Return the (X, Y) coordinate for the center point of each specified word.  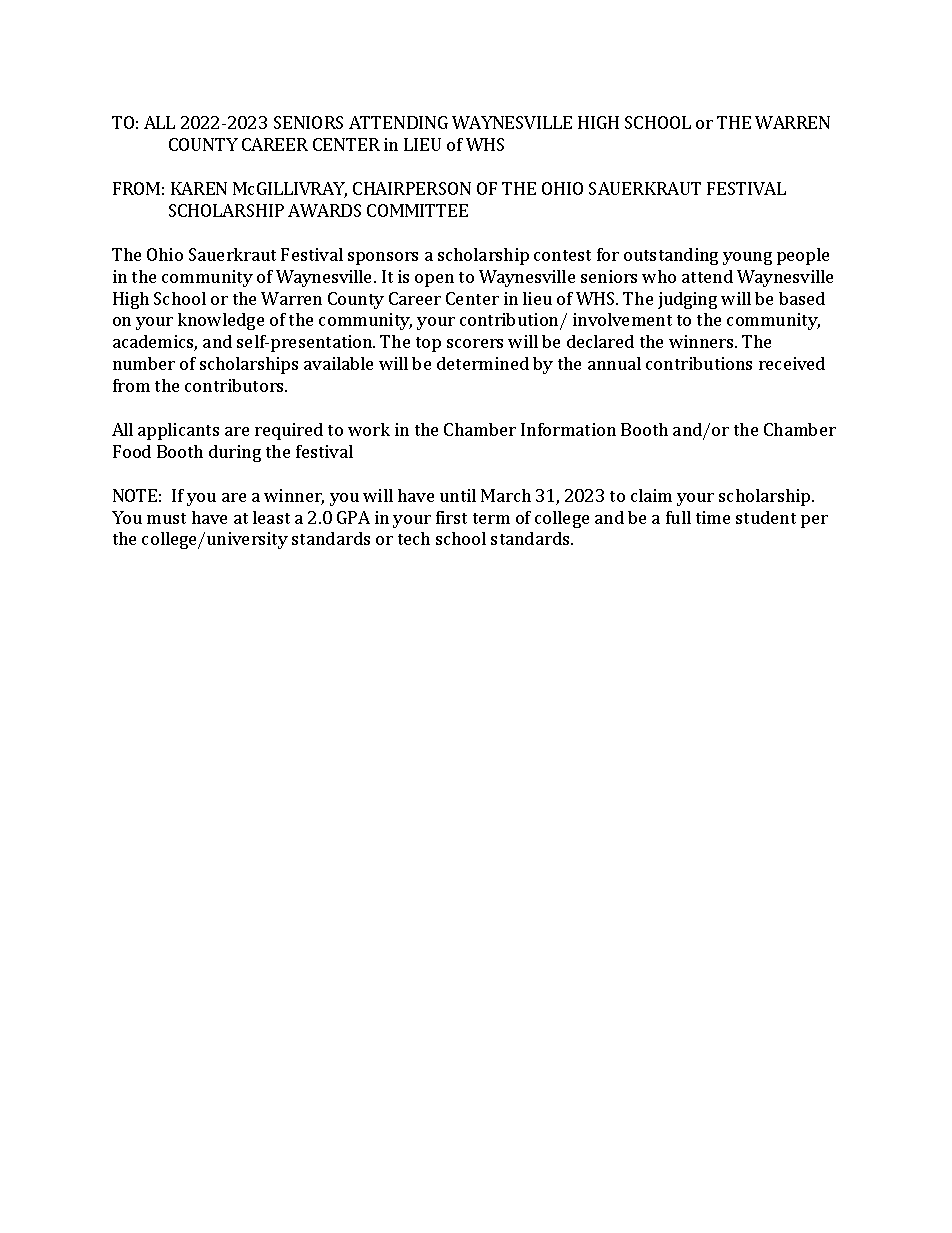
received (792, 363)
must (166, 518)
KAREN (199, 188)
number (144, 363)
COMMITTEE (417, 210)
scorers (475, 343)
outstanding (671, 256)
